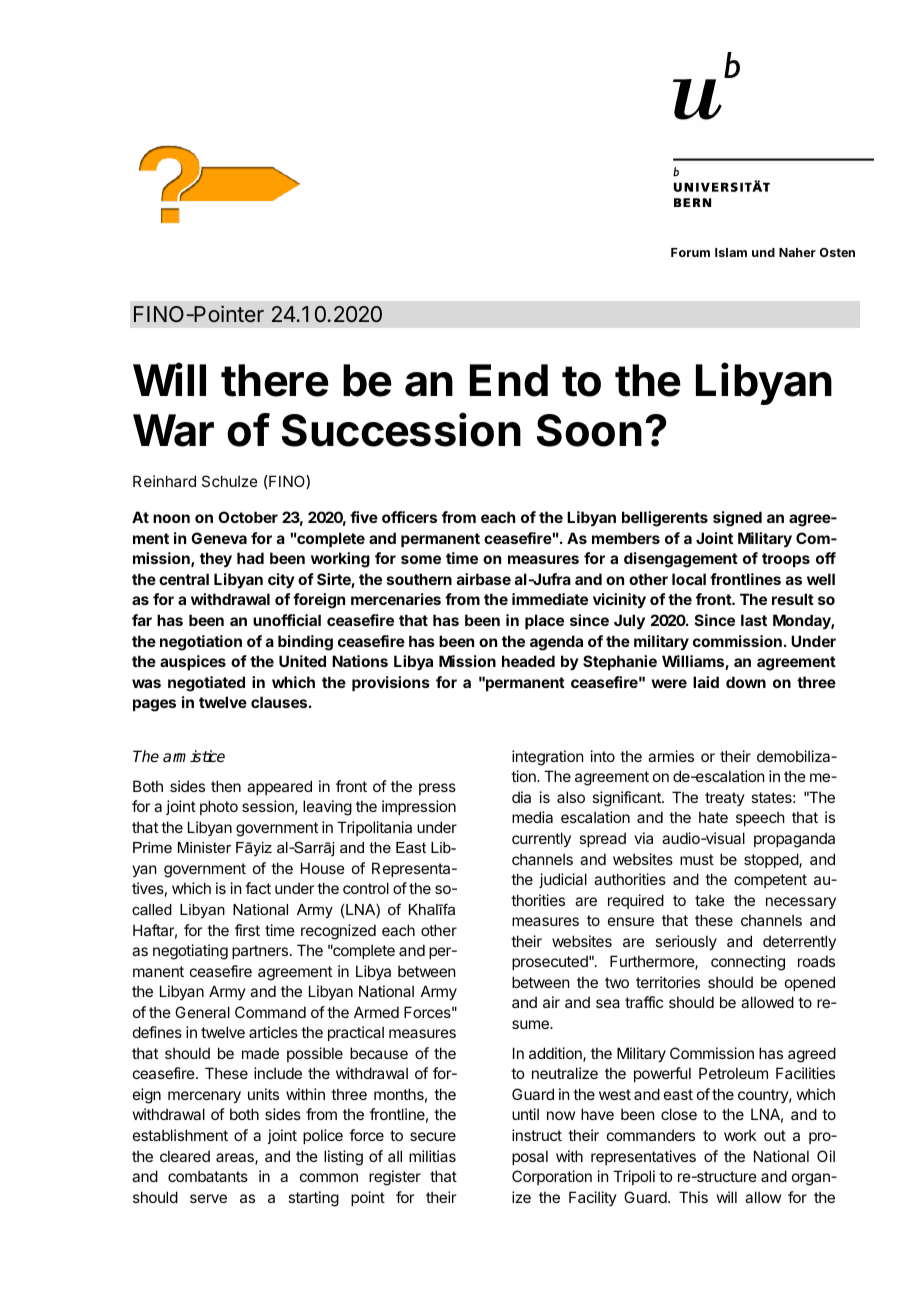 The width and height of the image is (924, 1308). Describe the element at coordinates (731, 252) in the image. I see `Islam` at that location.
